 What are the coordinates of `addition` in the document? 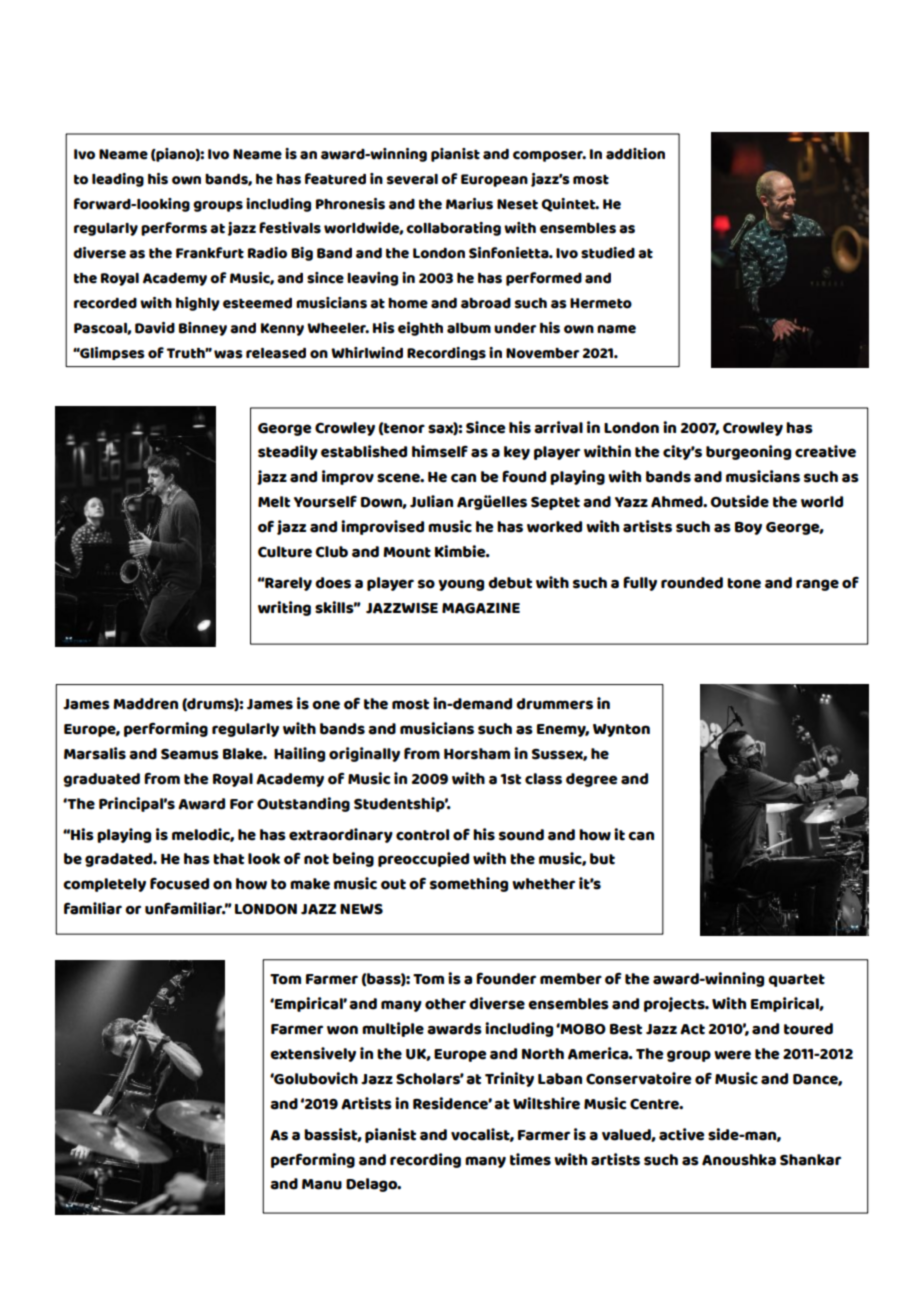 It's located at (635, 154).
